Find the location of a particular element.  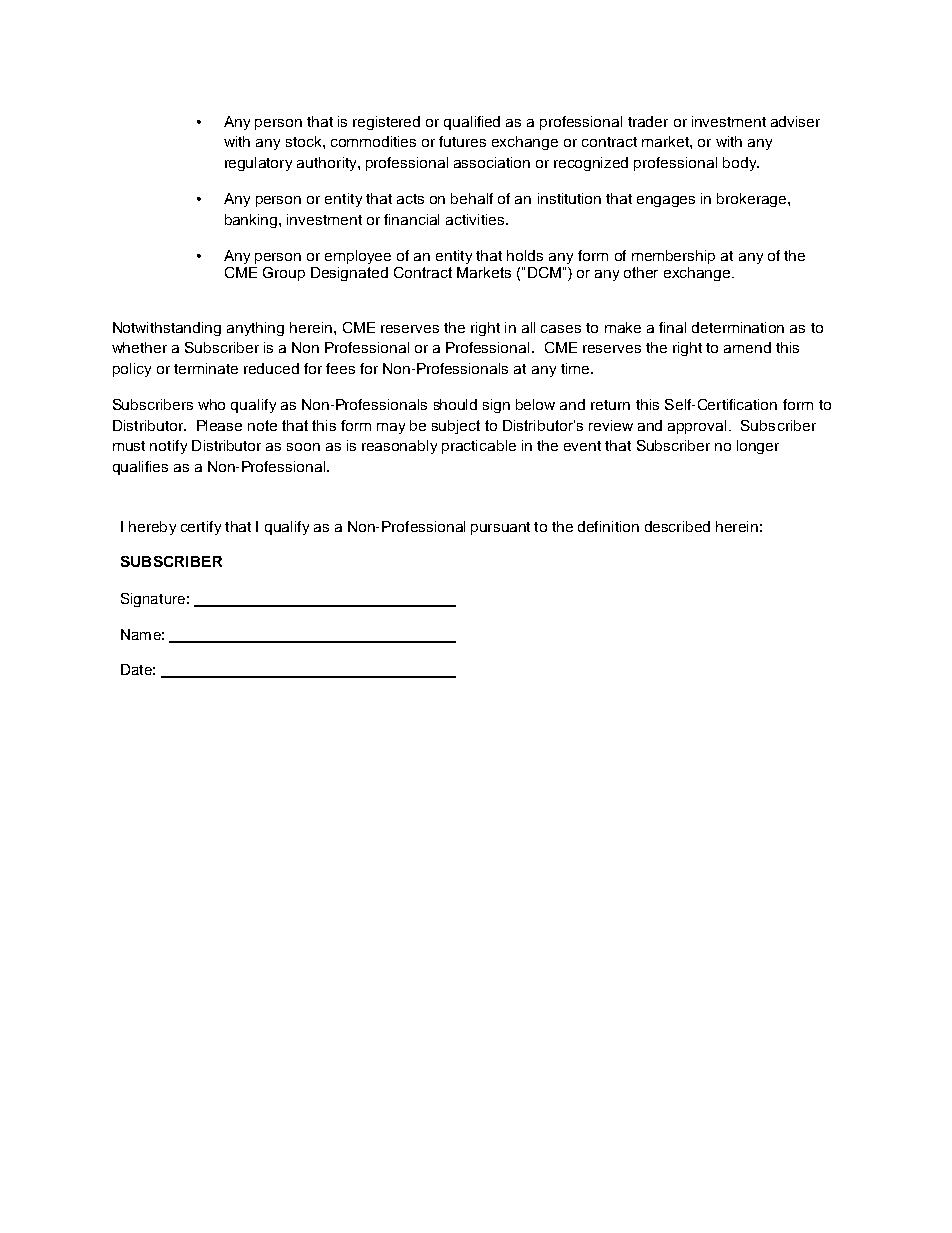

trader is located at coordinates (648, 121).
